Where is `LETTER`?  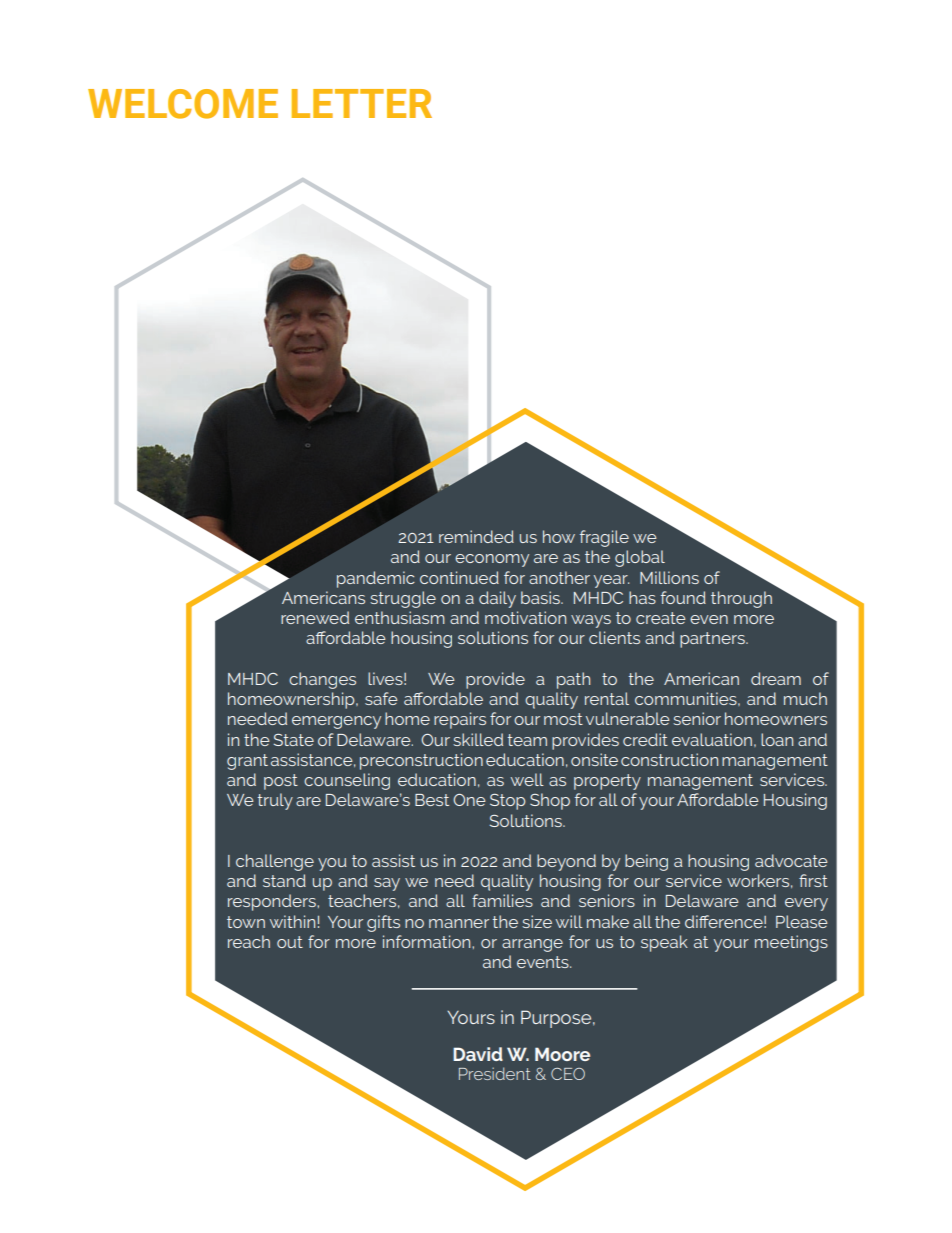 LETTER is located at coordinates (362, 103).
